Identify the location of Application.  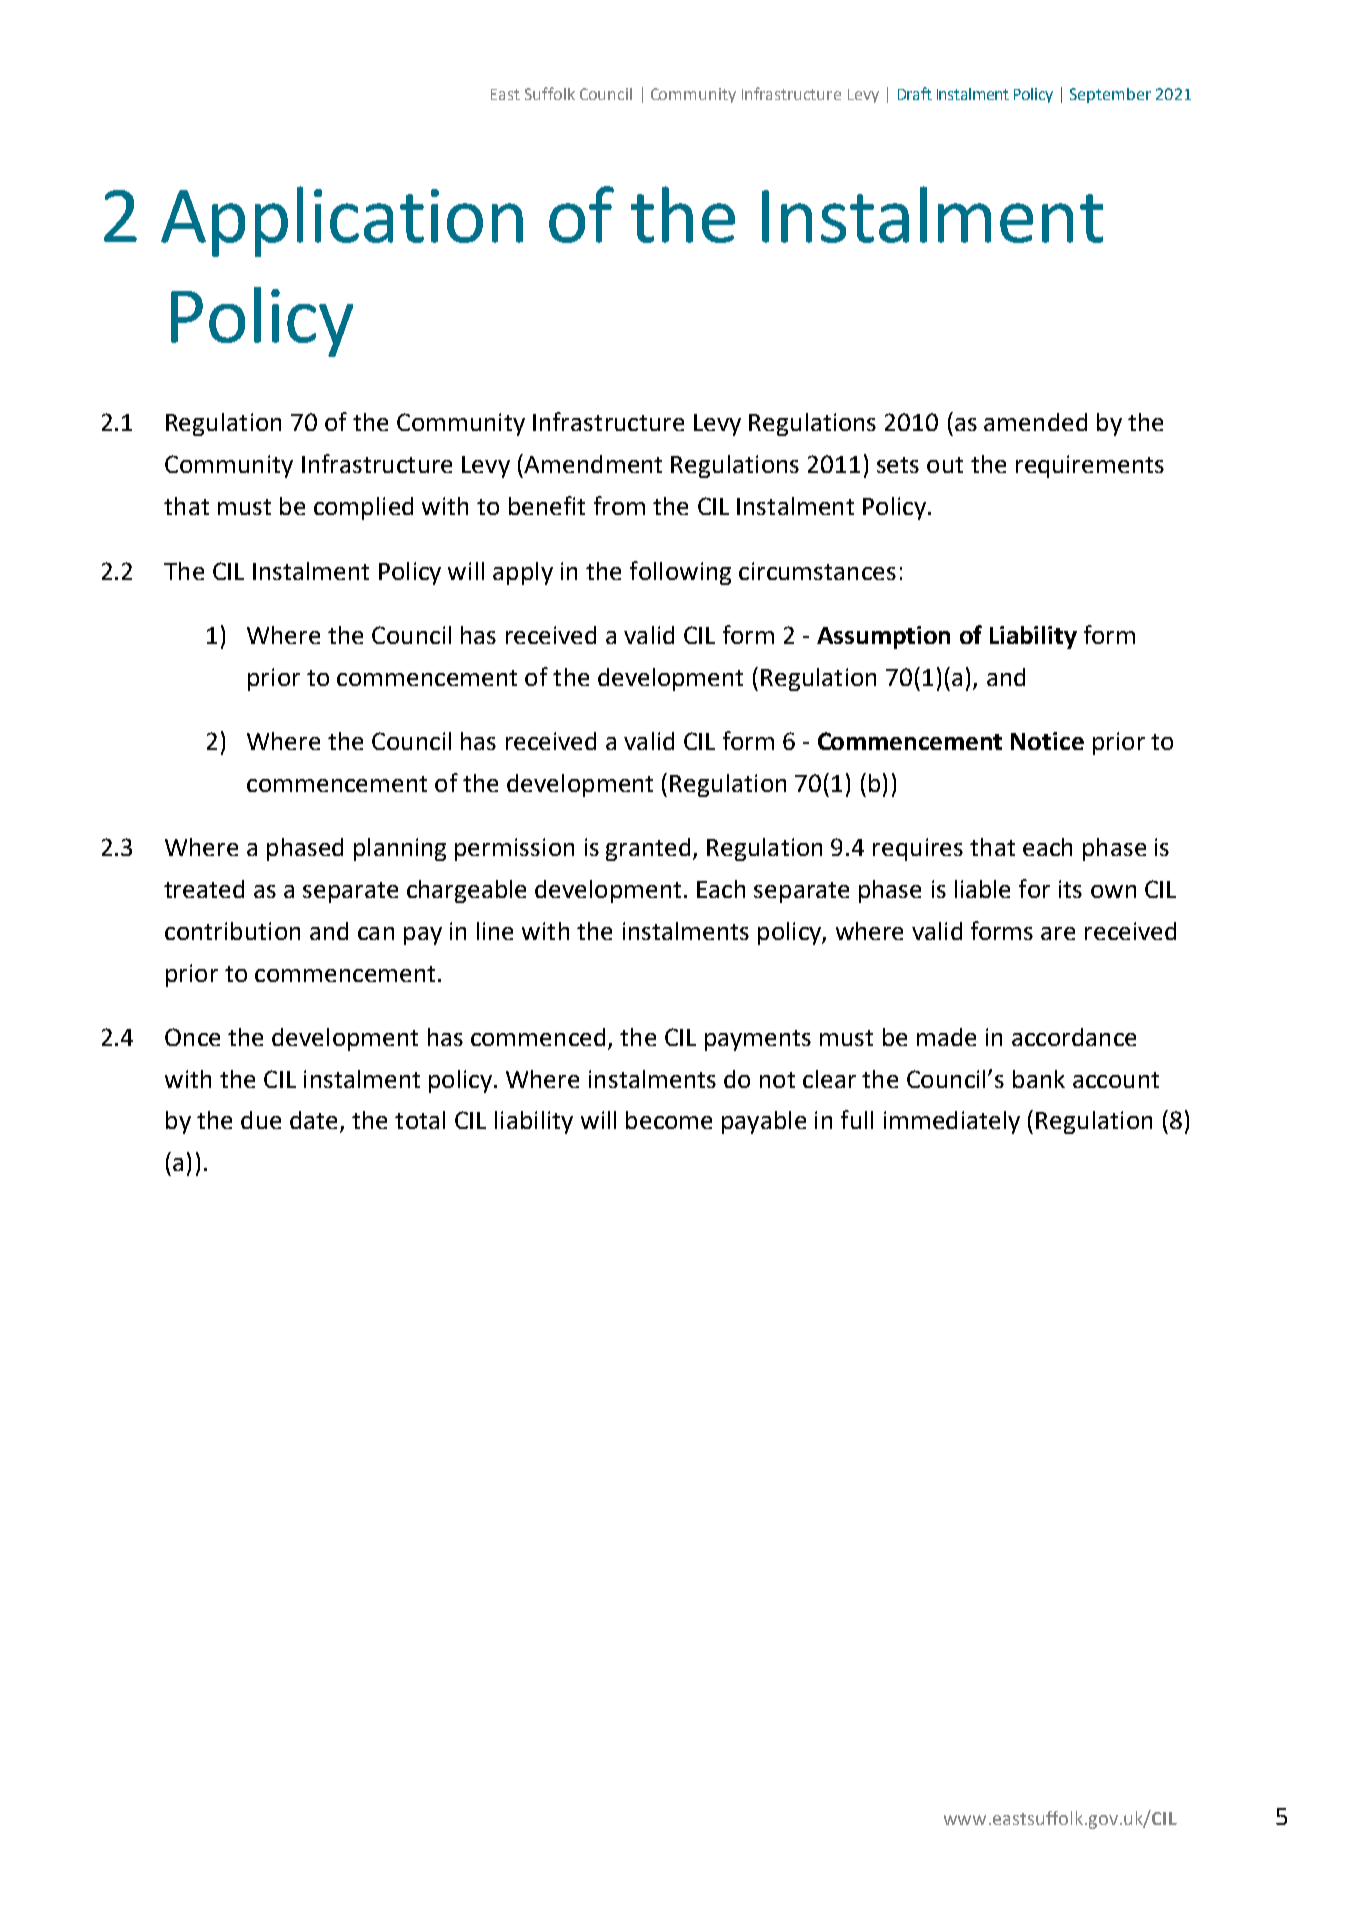
(342, 221).
